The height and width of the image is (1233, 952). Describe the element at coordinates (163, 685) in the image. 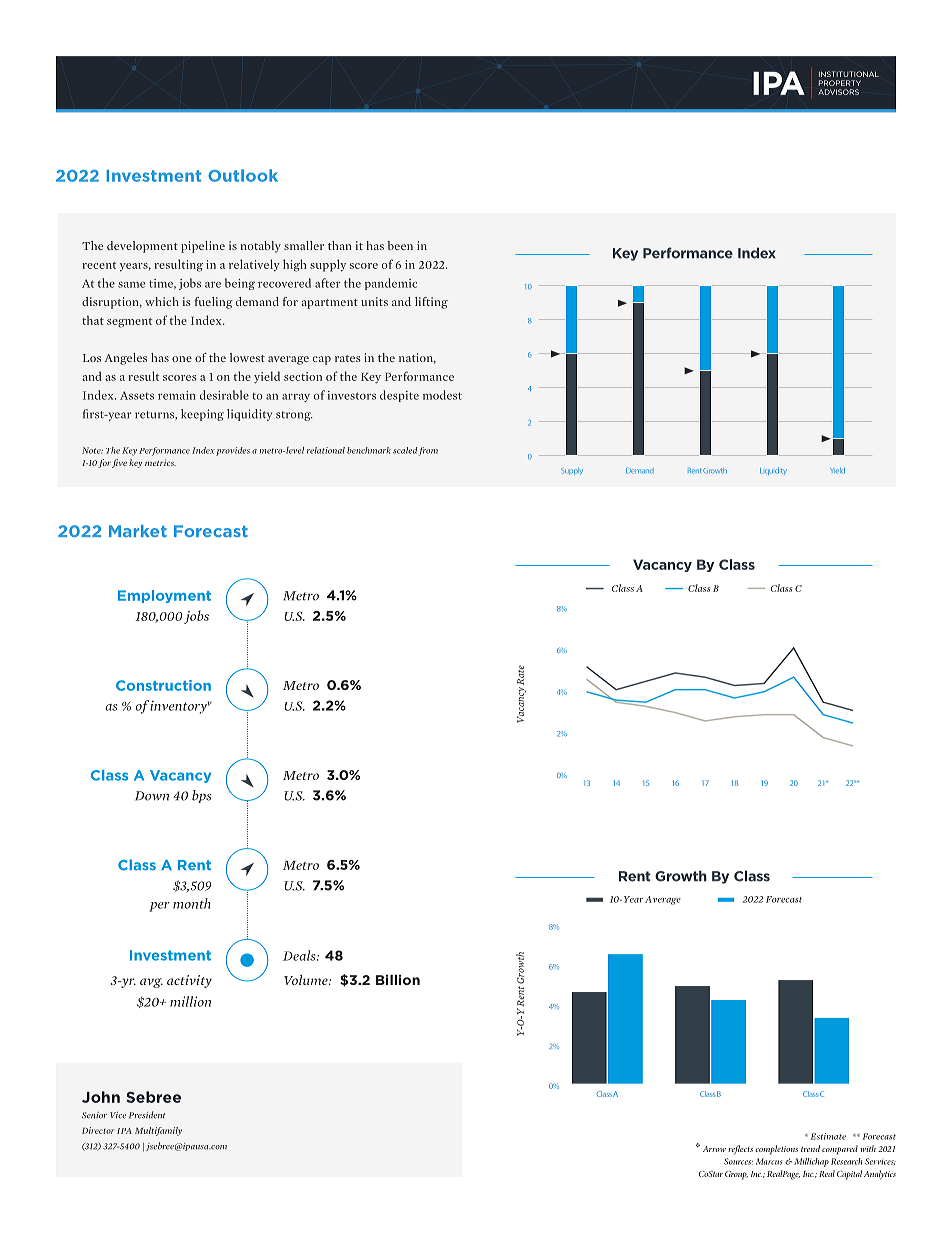

I see `Construction` at that location.
